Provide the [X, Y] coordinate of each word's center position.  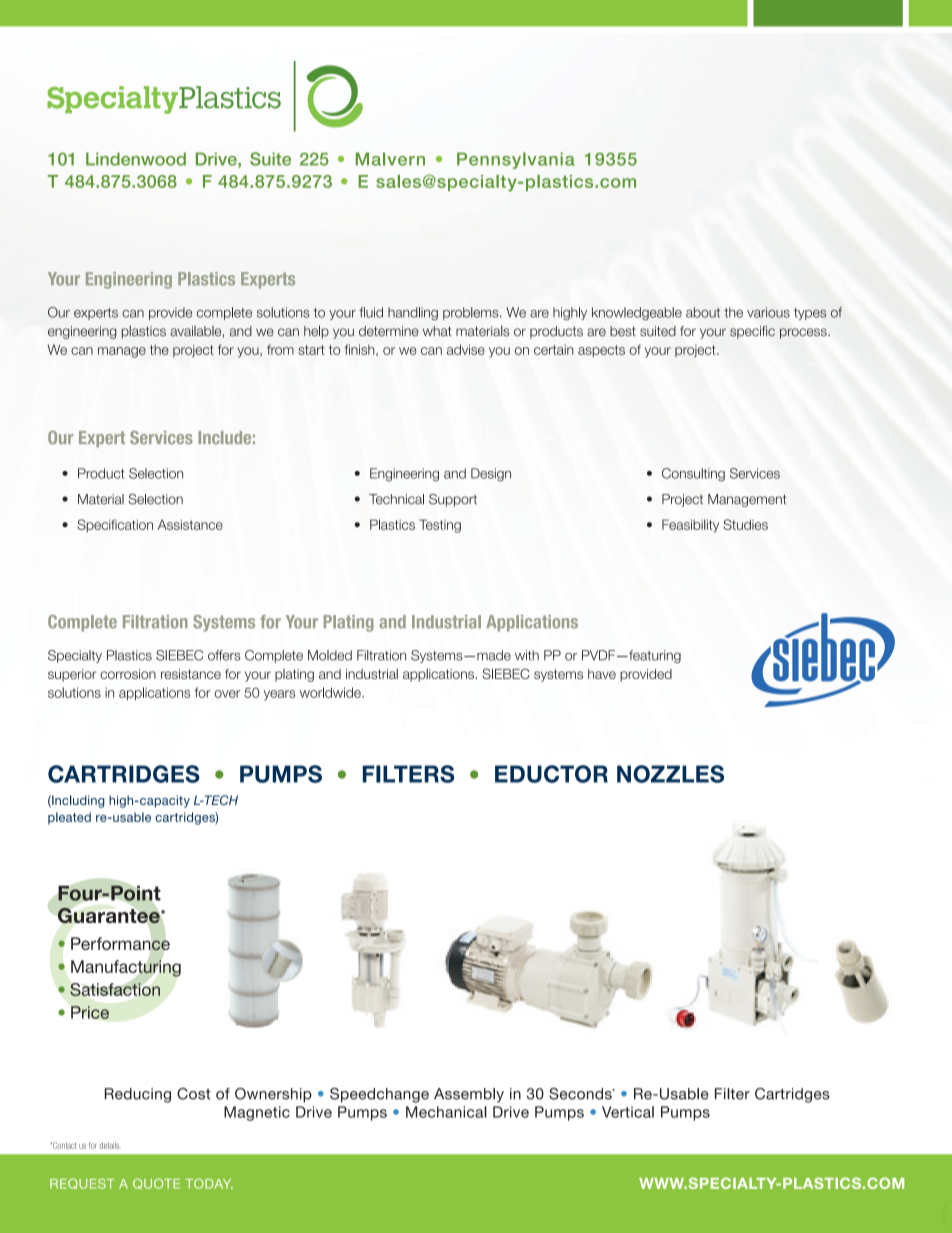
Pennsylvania [516, 160]
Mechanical [446, 1112]
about [703, 312]
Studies [746, 524]
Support [453, 500]
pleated [69, 818]
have [602, 674]
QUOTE [156, 1183]
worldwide [331, 692]
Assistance [190, 524]
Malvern [390, 159]
